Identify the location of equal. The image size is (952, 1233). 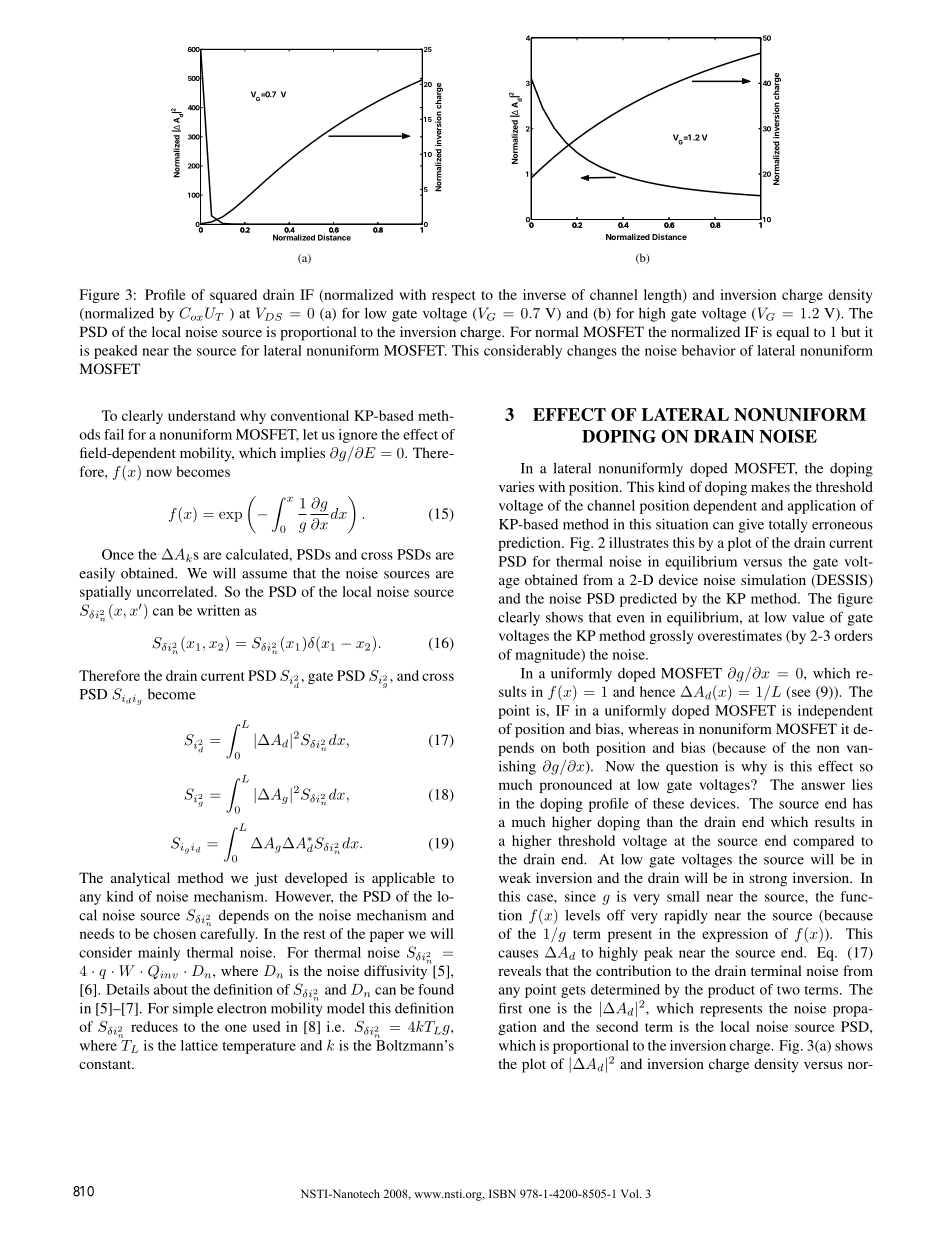
(792, 333).
